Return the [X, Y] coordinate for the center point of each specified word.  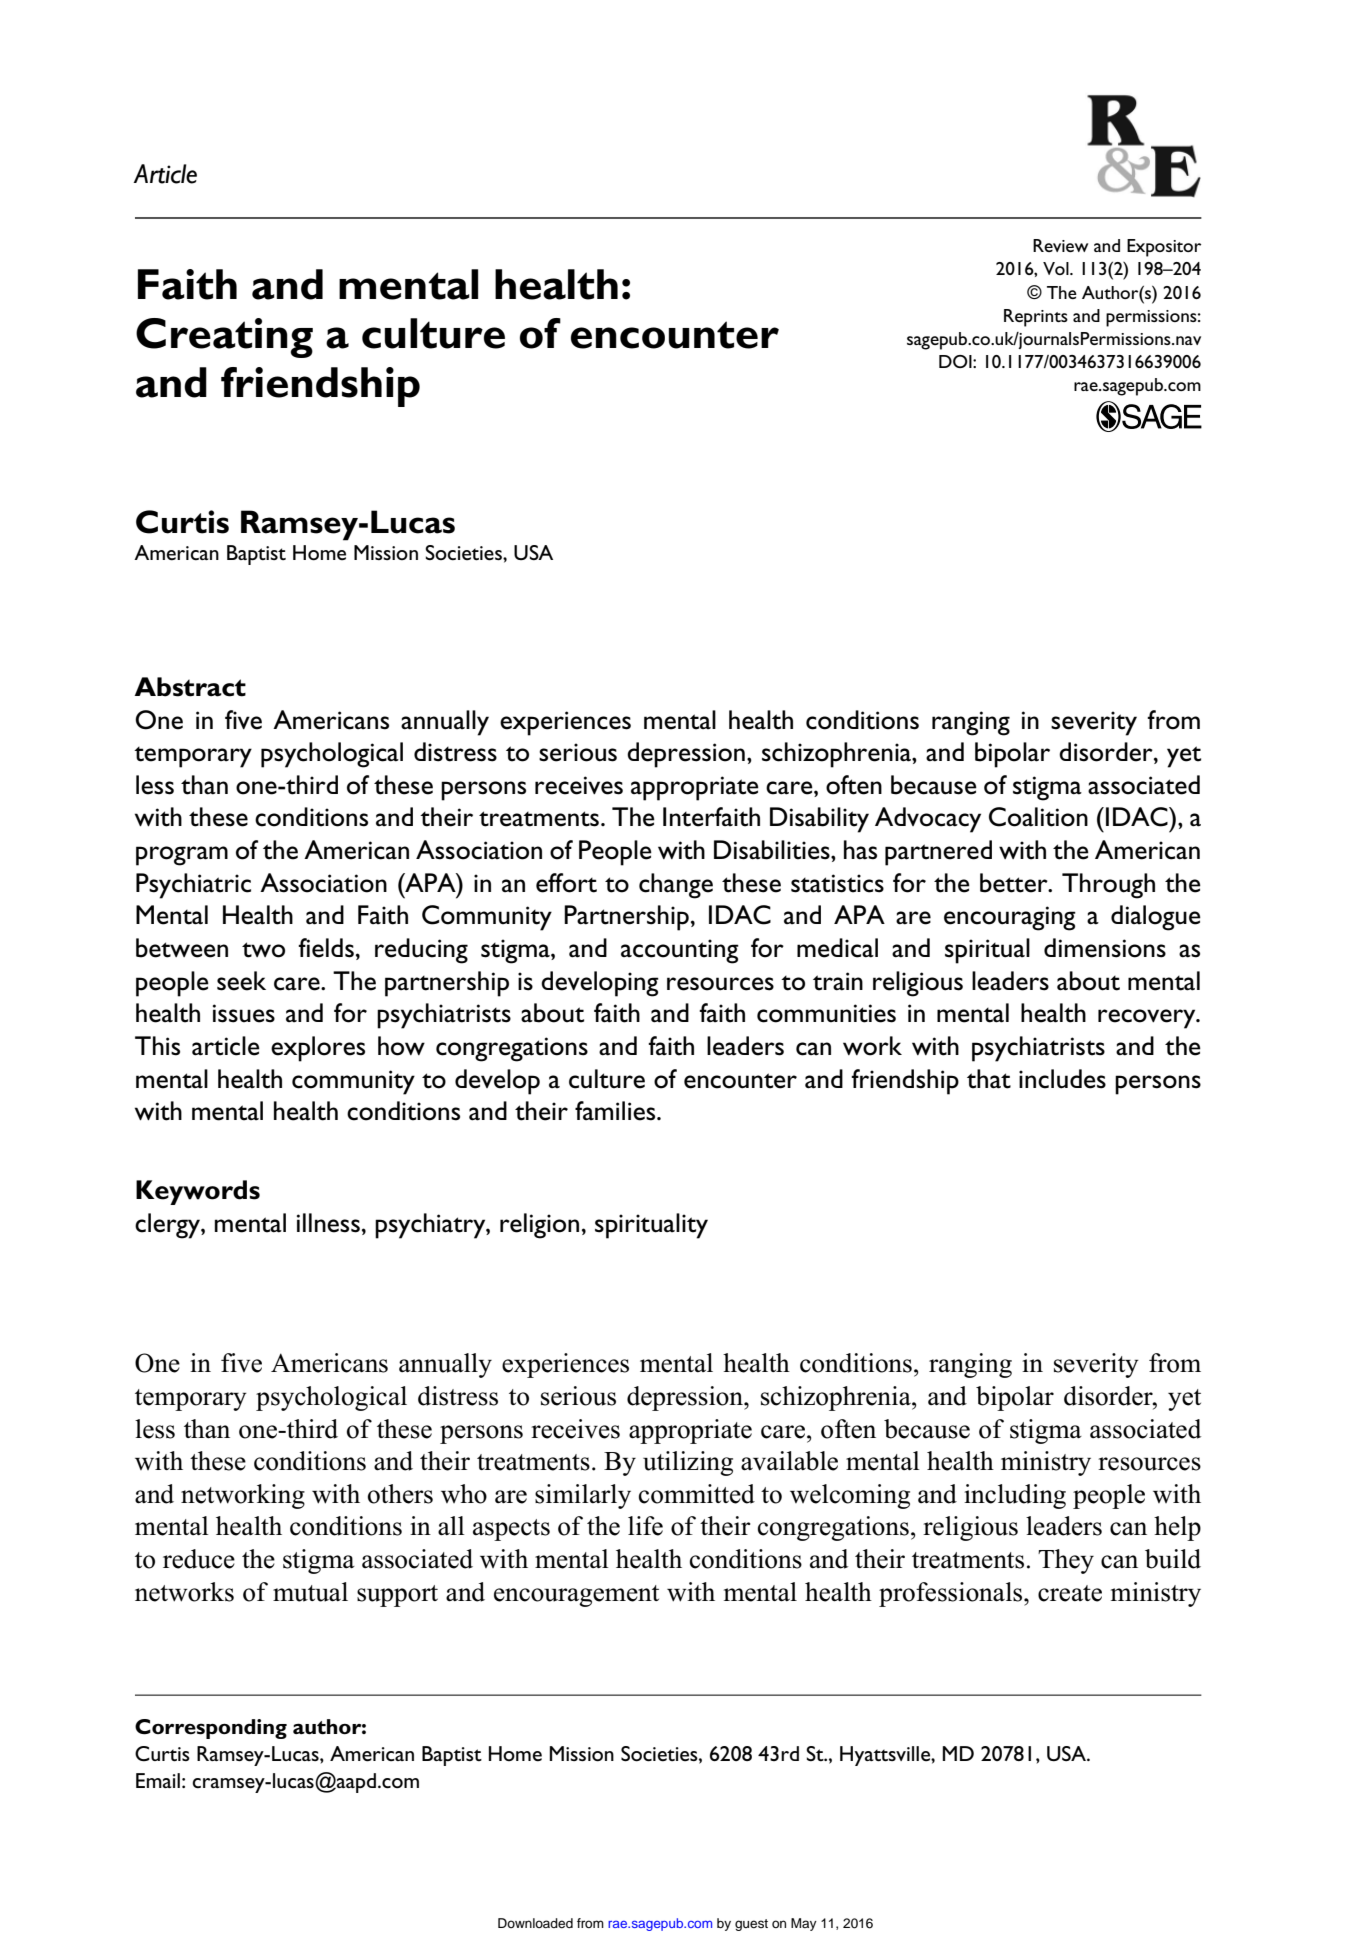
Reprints [1036, 318]
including [1015, 1496]
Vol [1057, 268]
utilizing [688, 1463]
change [676, 886]
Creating [224, 338]
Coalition [1038, 817]
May [804, 1924]
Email [158, 1780]
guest [751, 1925]
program [182, 856]
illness [328, 1223]
